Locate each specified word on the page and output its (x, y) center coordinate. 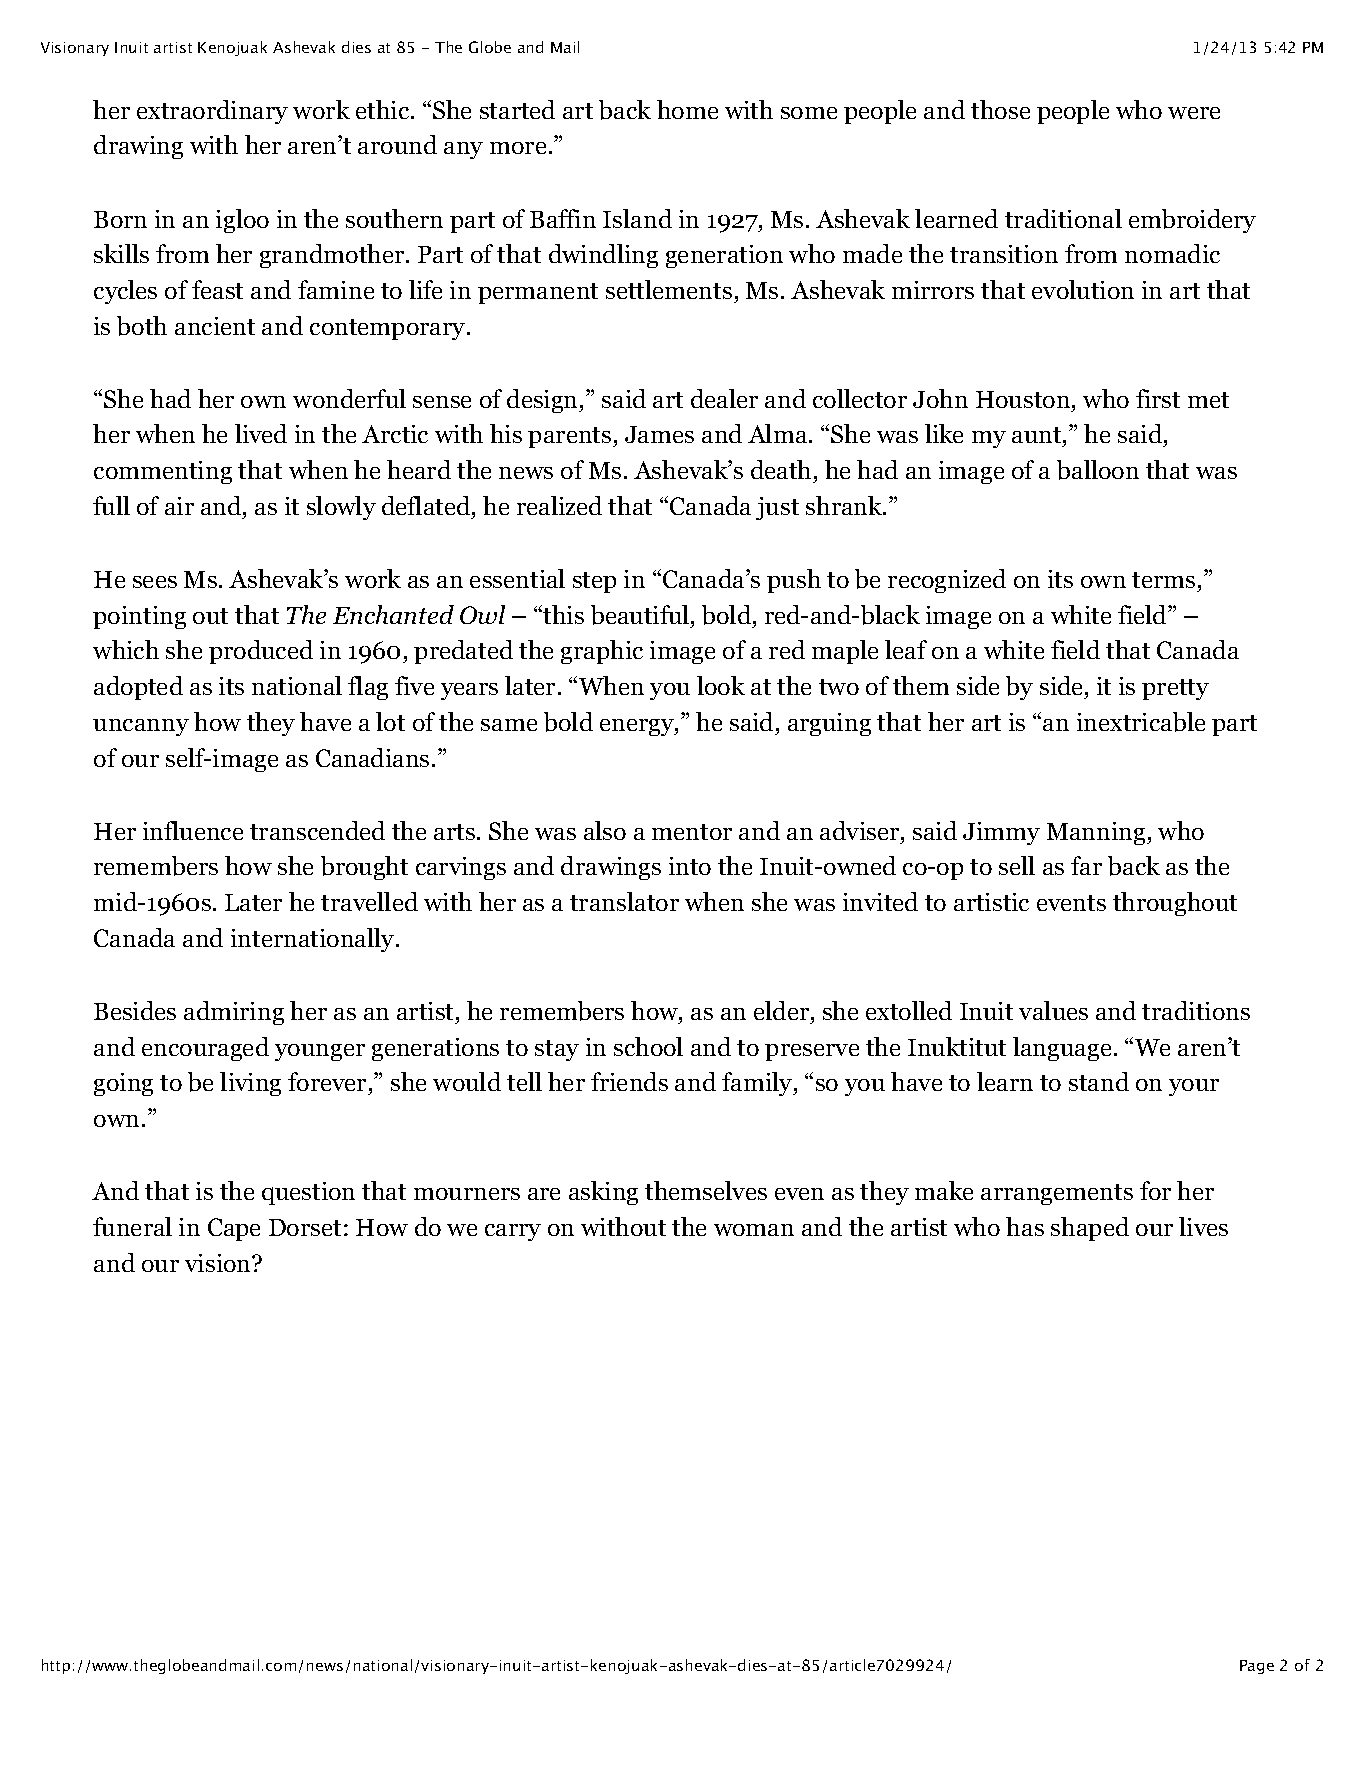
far (1086, 865)
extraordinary (212, 112)
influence (193, 830)
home (687, 109)
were (1194, 113)
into (690, 866)
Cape (234, 1229)
